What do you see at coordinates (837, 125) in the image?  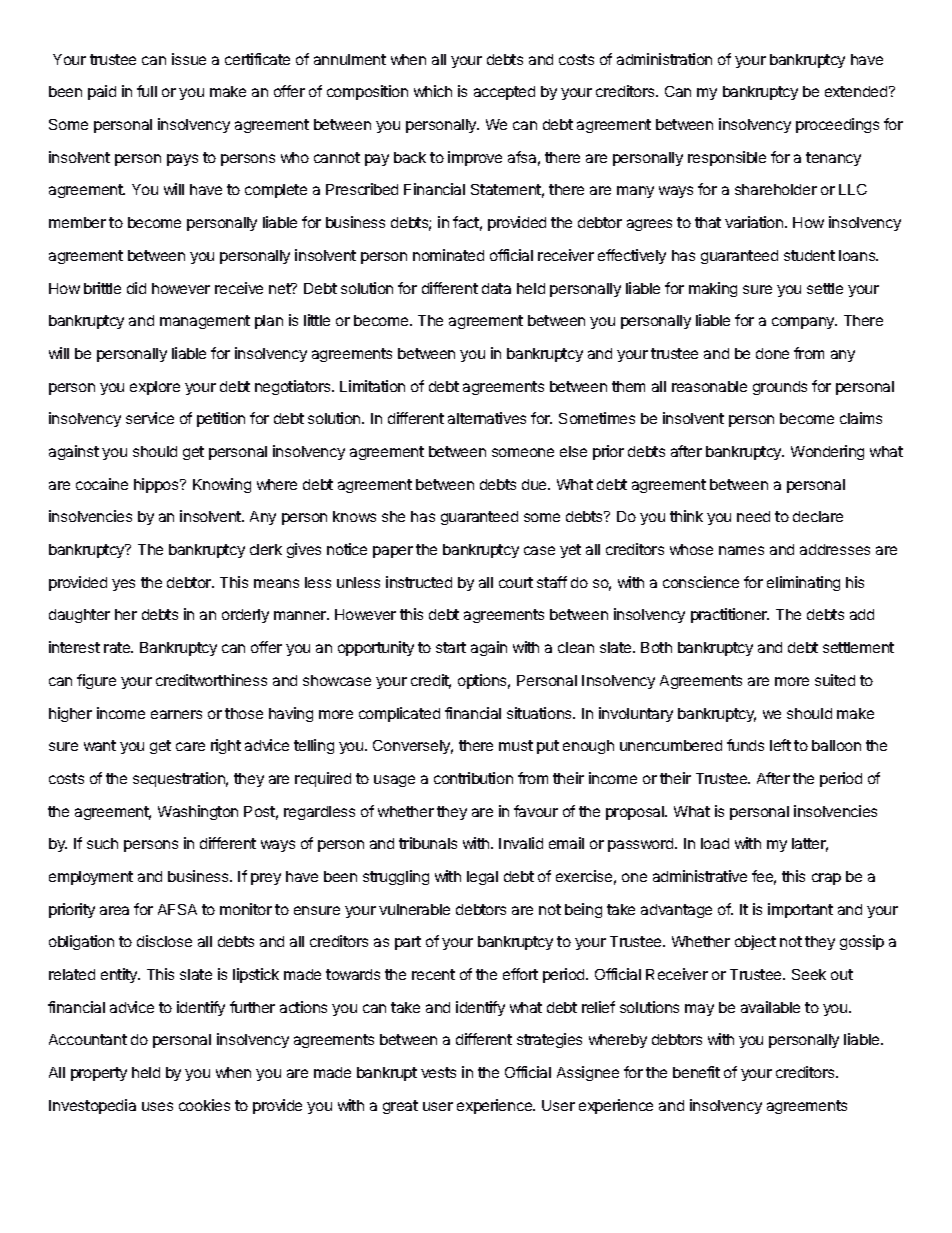 I see `proceedings` at bounding box center [837, 125].
